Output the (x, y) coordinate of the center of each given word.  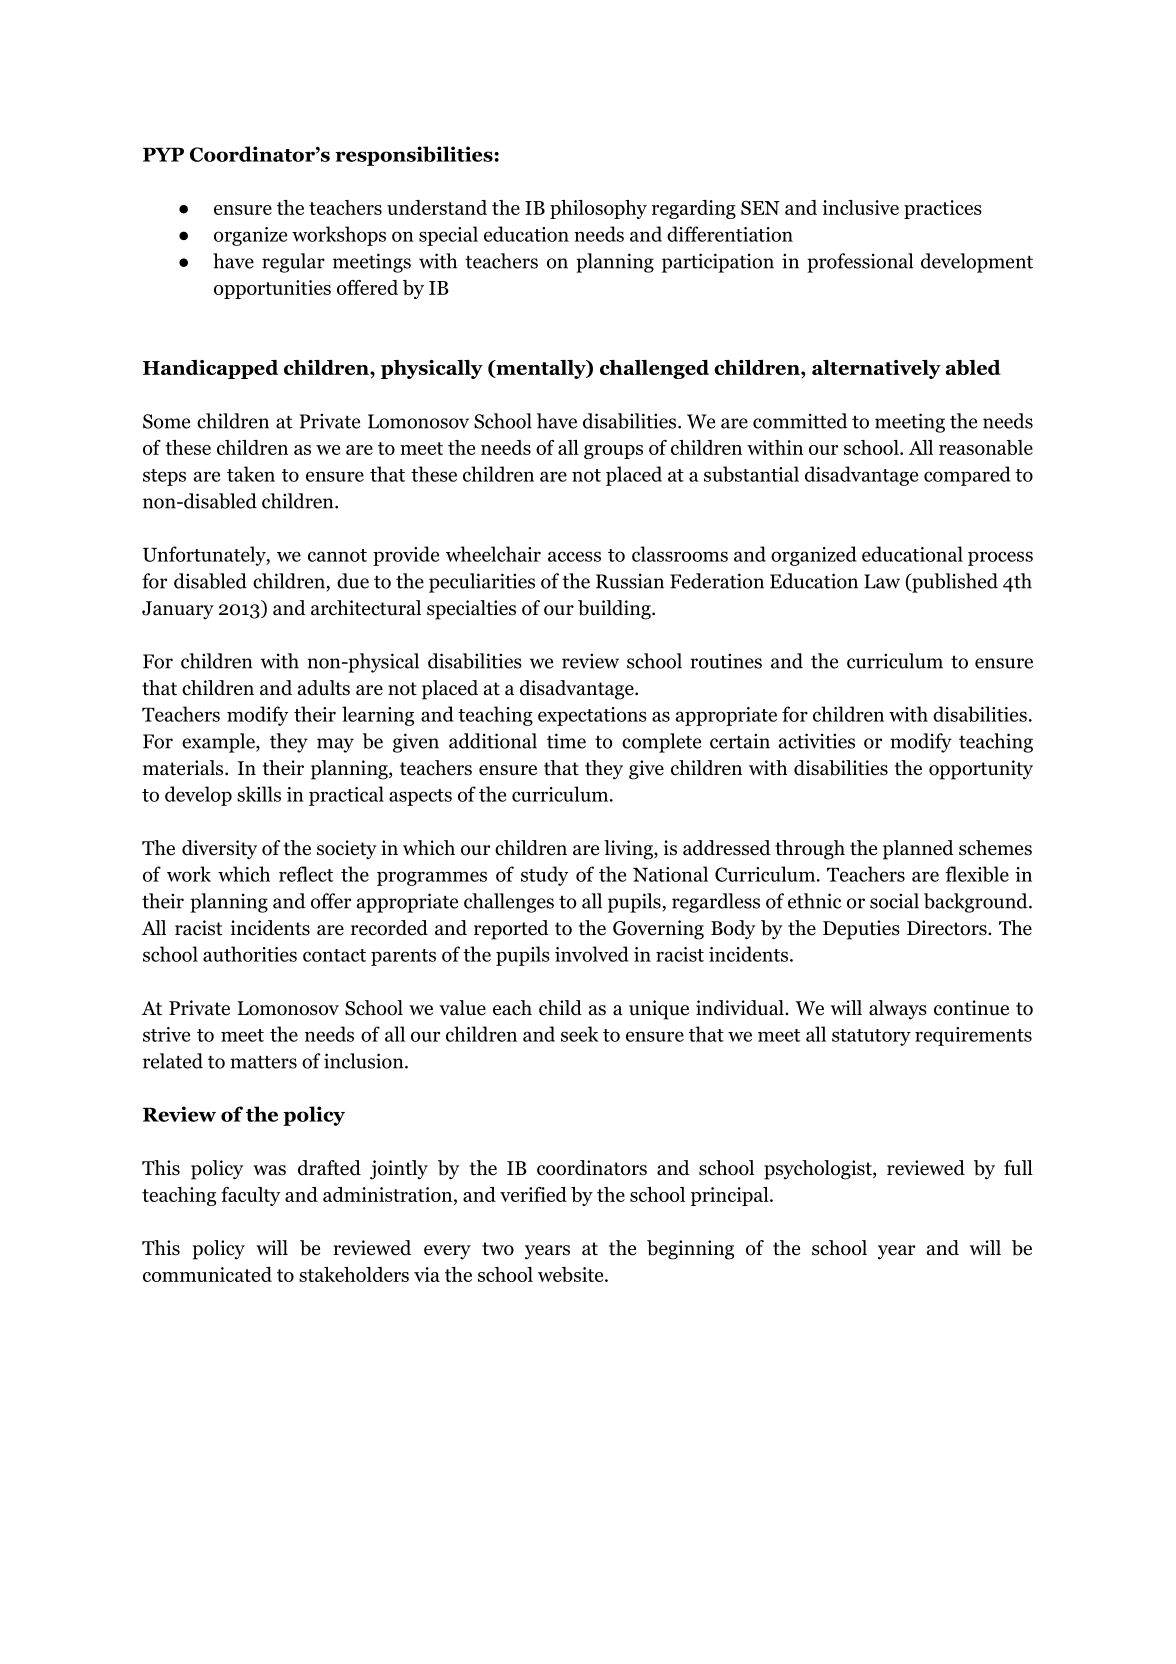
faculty (250, 1196)
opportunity (981, 770)
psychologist (819, 1170)
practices (943, 209)
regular (293, 263)
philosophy (598, 209)
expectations (592, 716)
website (572, 1274)
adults (324, 688)
